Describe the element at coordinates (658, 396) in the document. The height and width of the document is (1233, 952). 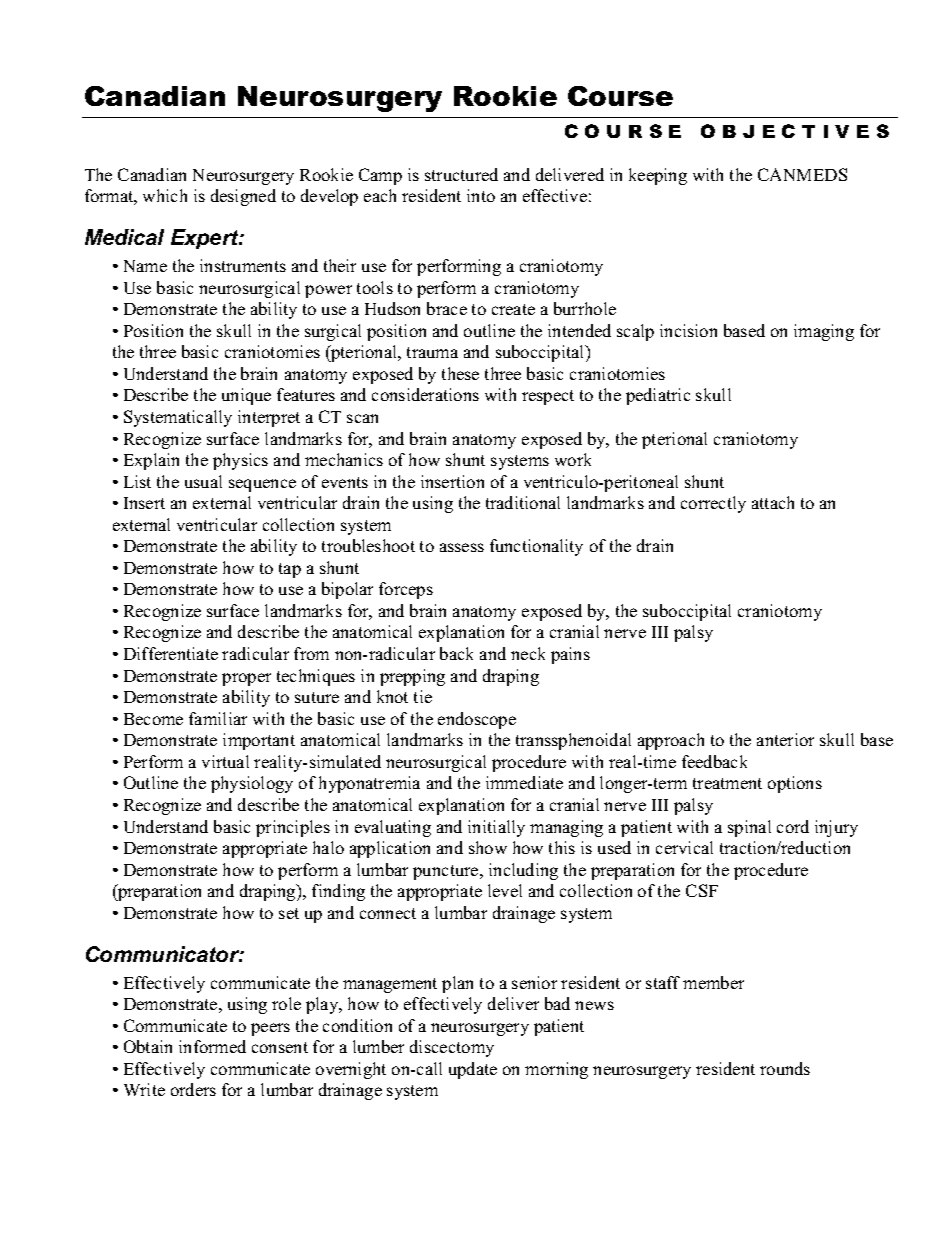
I see `pediatric` at that location.
